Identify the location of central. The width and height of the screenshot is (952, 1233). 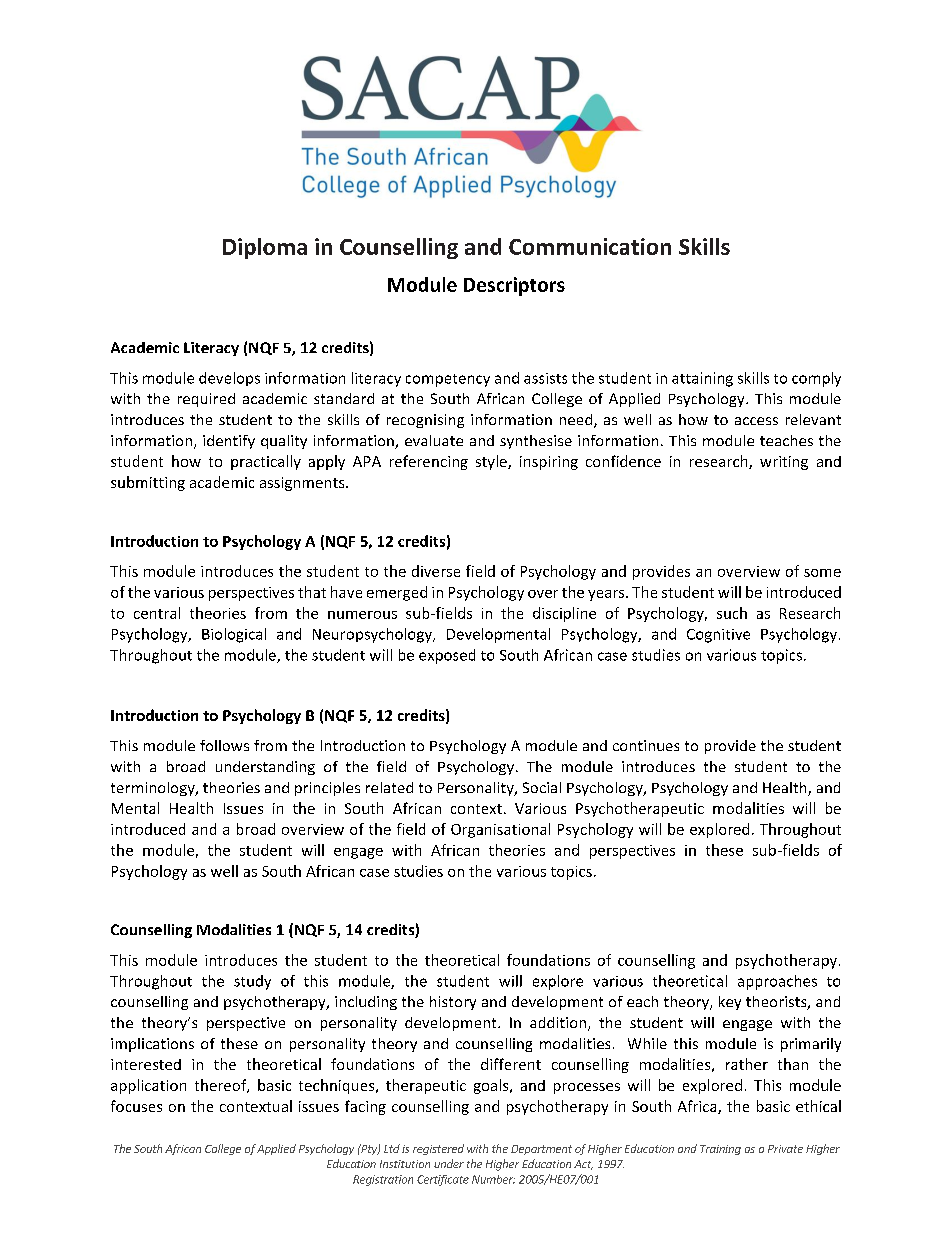
(157, 613).
